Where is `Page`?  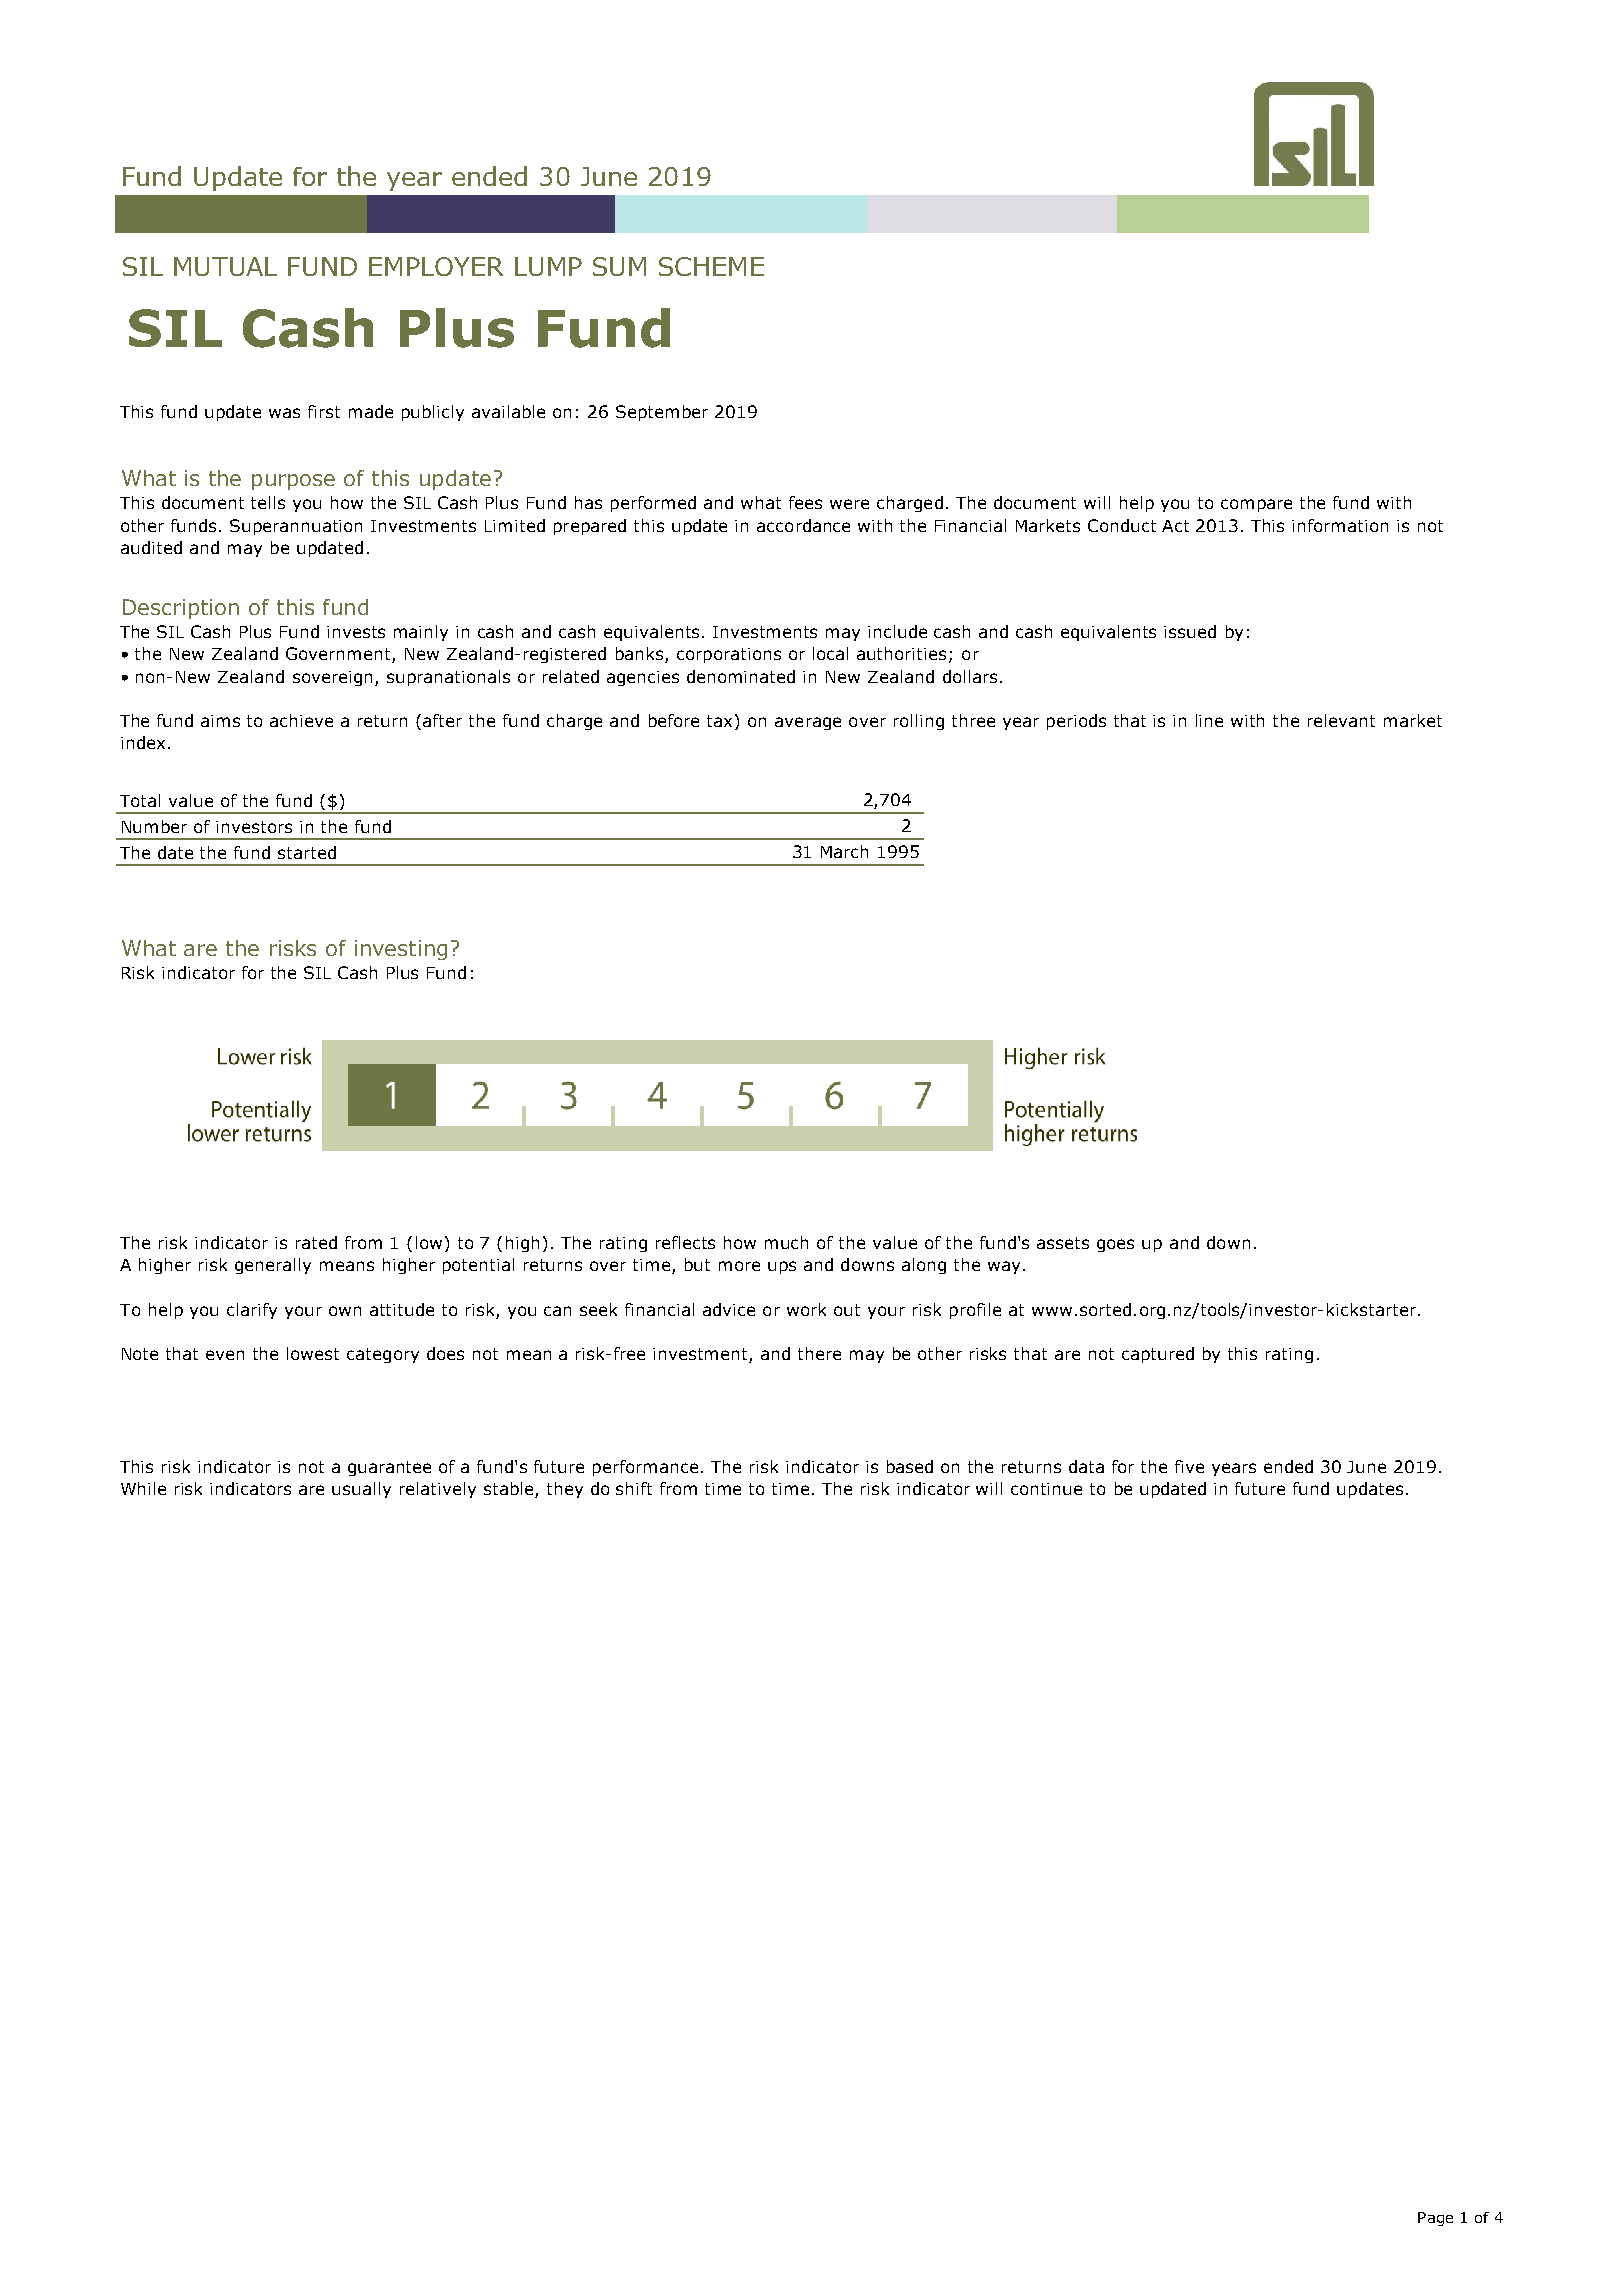
Page is located at coordinates (1435, 2219).
